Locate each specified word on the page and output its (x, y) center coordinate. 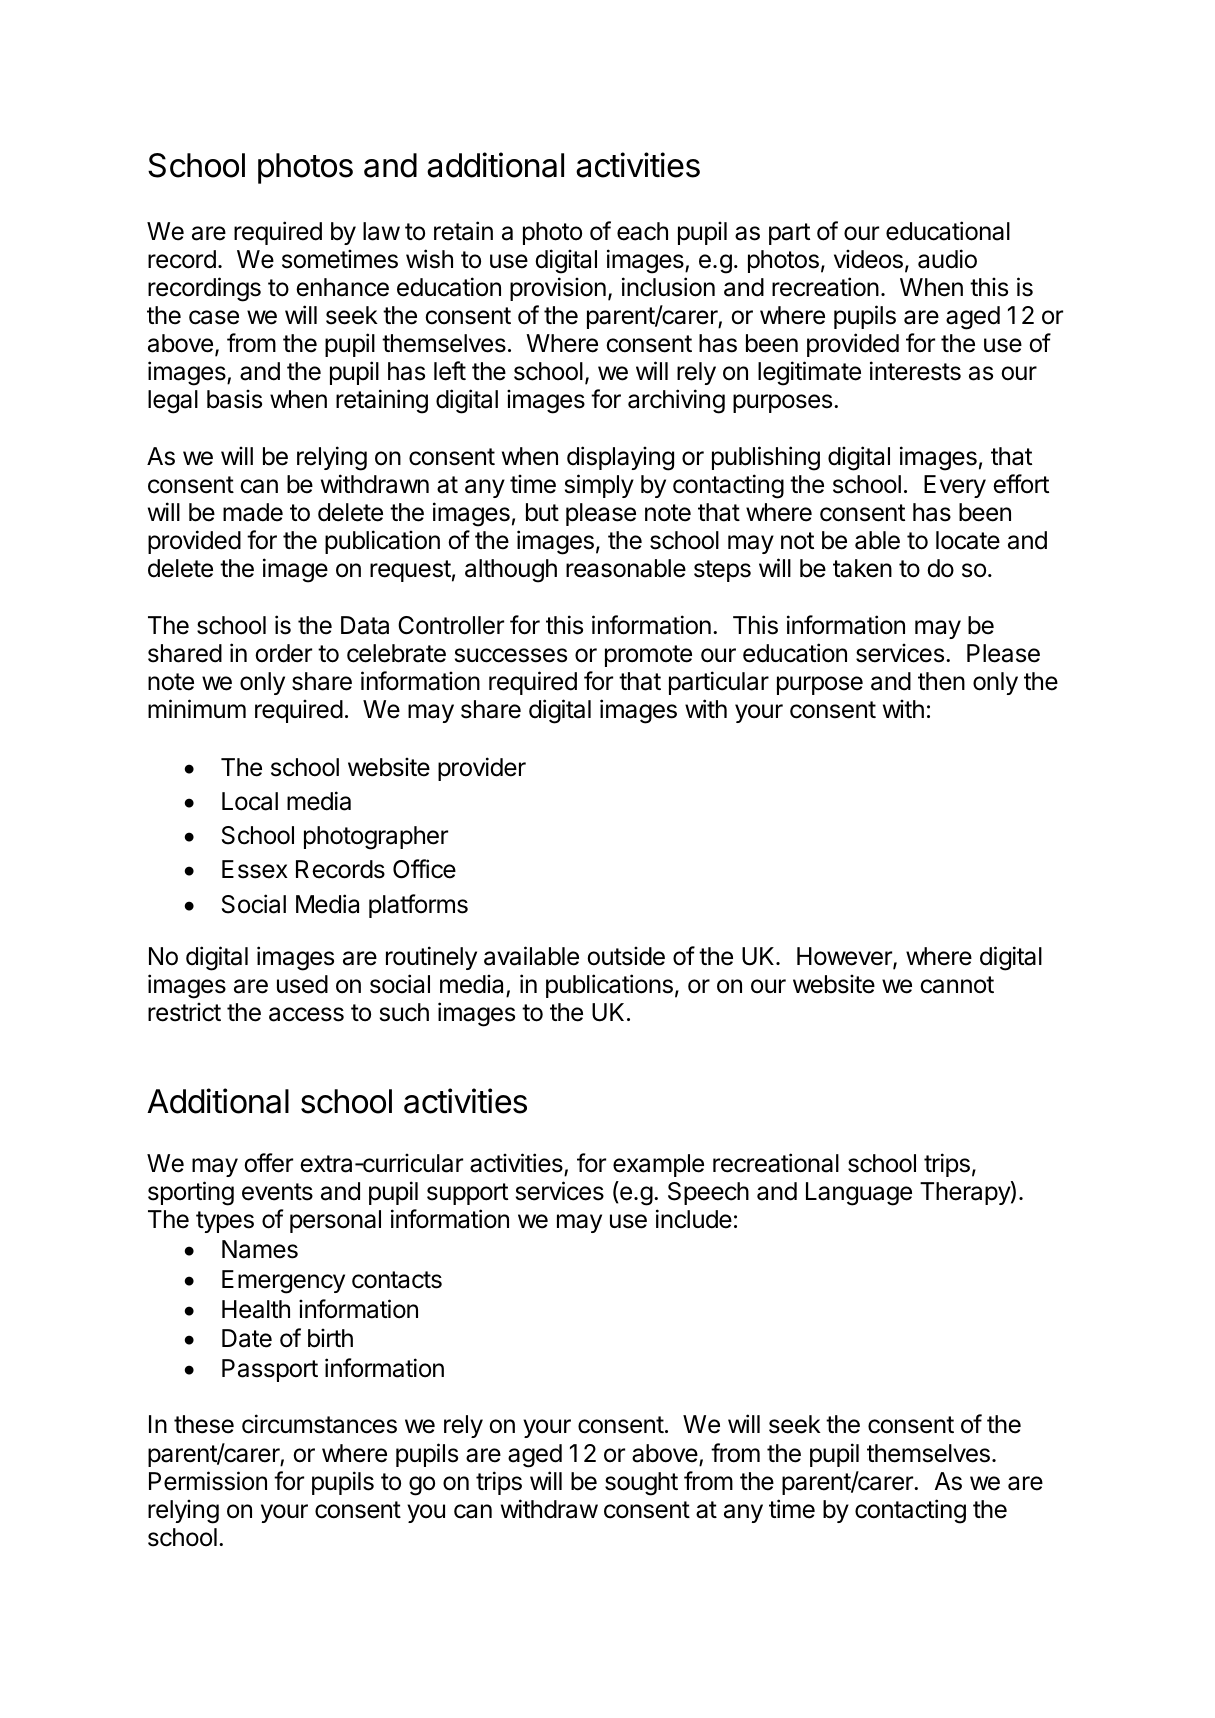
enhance (342, 287)
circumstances (319, 1424)
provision (558, 289)
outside (626, 956)
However (845, 957)
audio (947, 259)
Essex (255, 869)
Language (859, 1194)
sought (641, 1484)
